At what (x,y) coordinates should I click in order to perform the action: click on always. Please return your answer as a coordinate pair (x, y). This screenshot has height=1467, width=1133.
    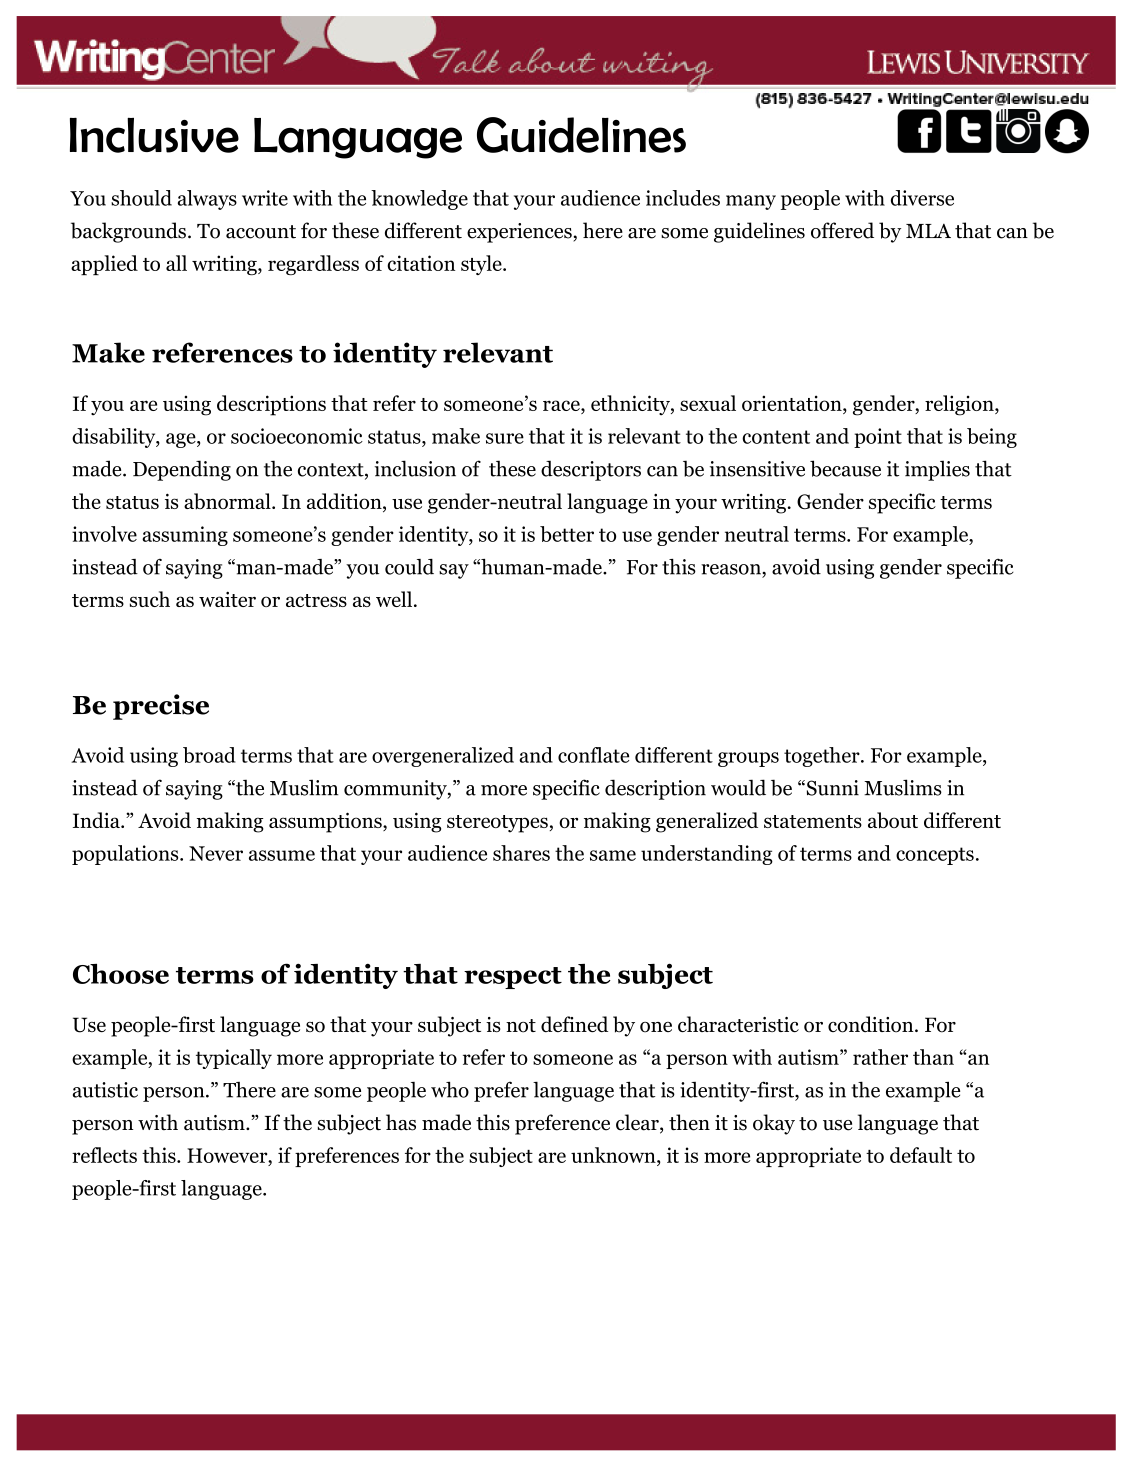
    Looking at the image, I should click on (207, 200).
